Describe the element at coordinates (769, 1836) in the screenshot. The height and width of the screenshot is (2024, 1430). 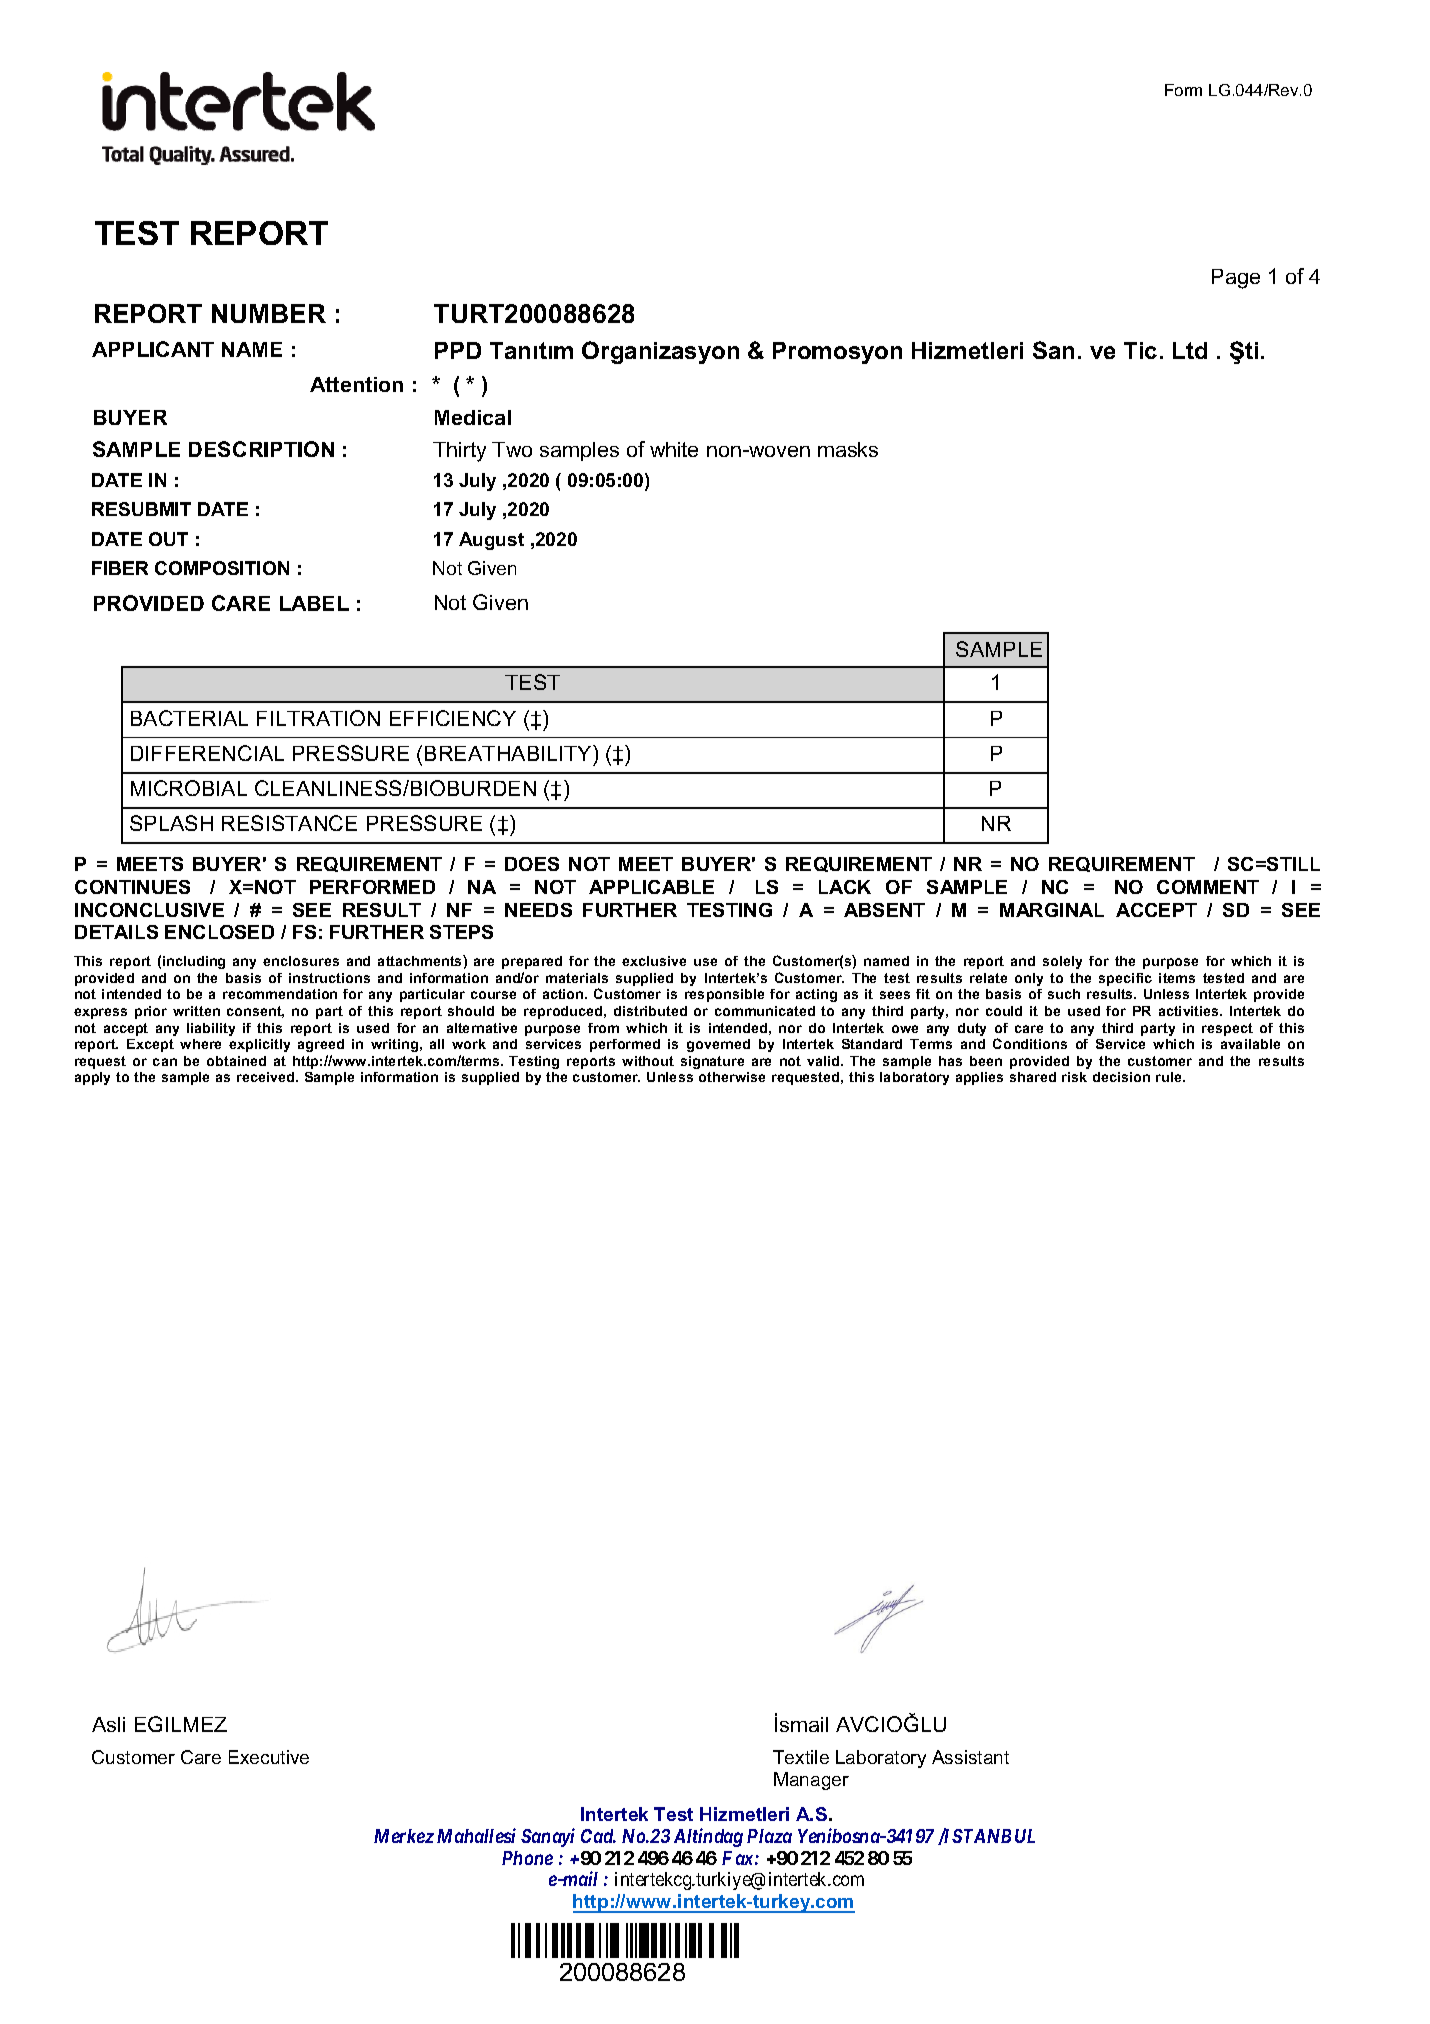
I see `Plaza` at that location.
